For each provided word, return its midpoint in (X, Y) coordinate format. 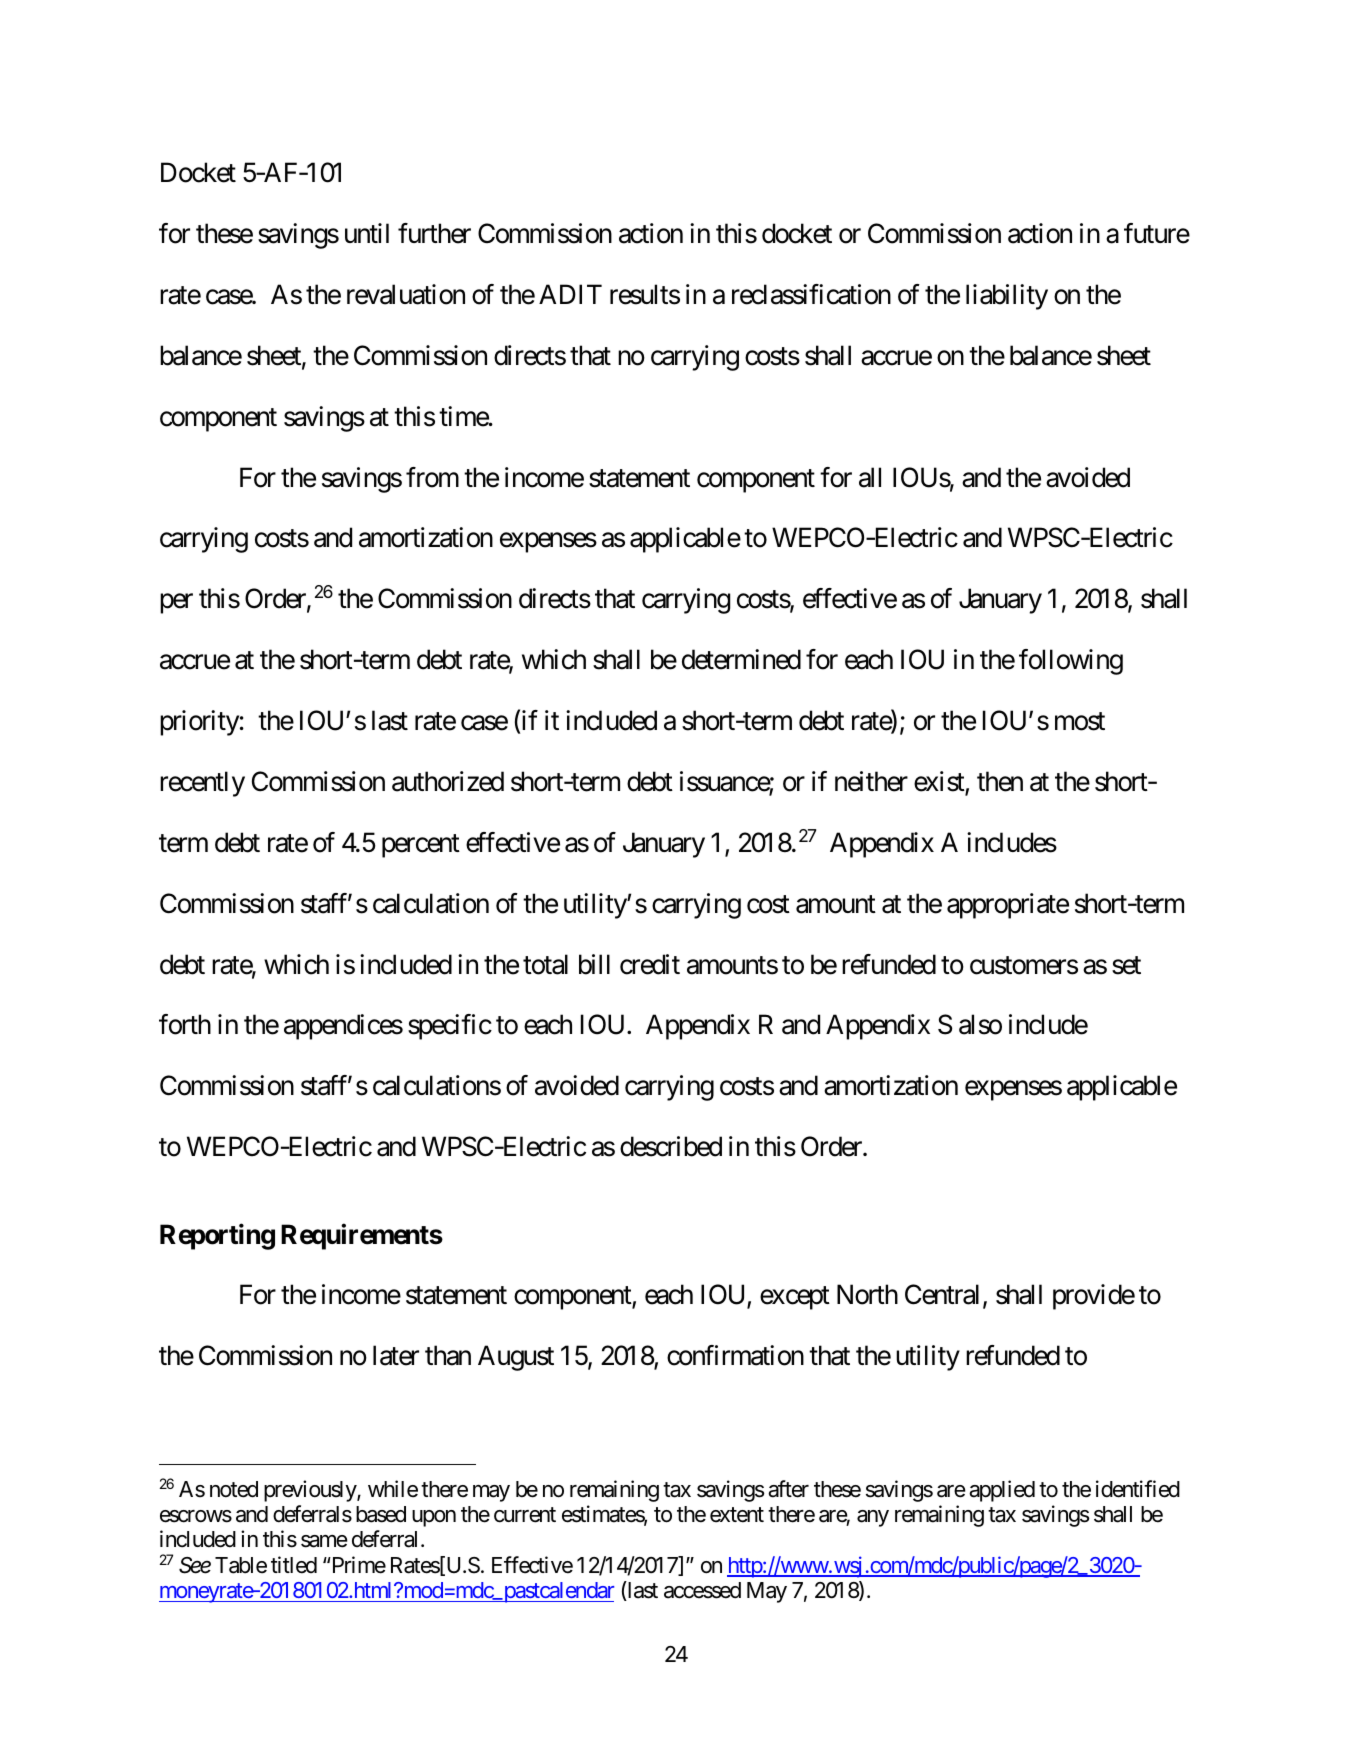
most (1080, 722)
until (367, 233)
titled (294, 1565)
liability (1007, 297)
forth (185, 1024)
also (980, 1024)
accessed (702, 1590)
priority (199, 723)
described (671, 1146)
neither (871, 781)
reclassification (811, 294)
